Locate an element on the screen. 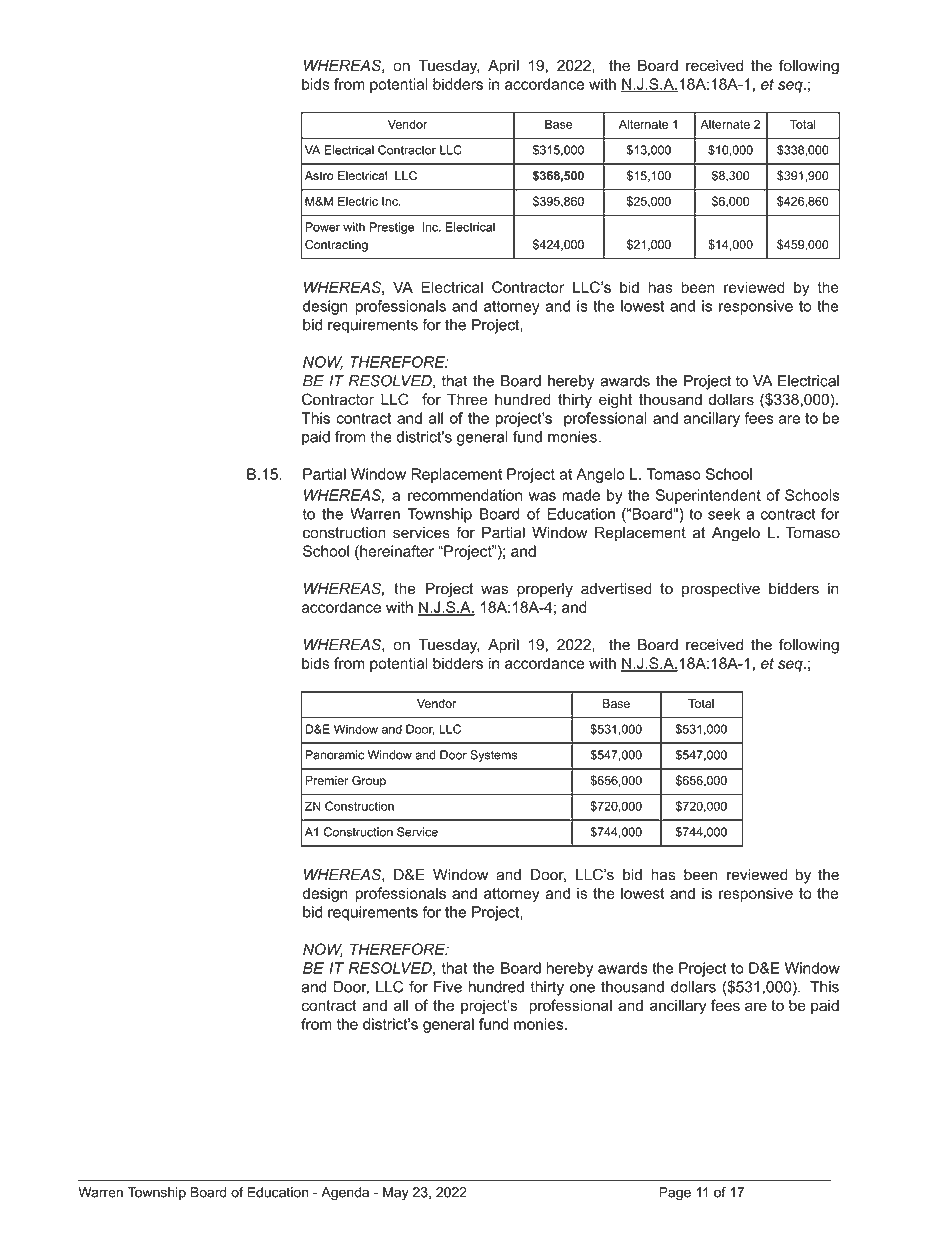 The image size is (952, 1233). Systems is located at coordinates (493, 756).
